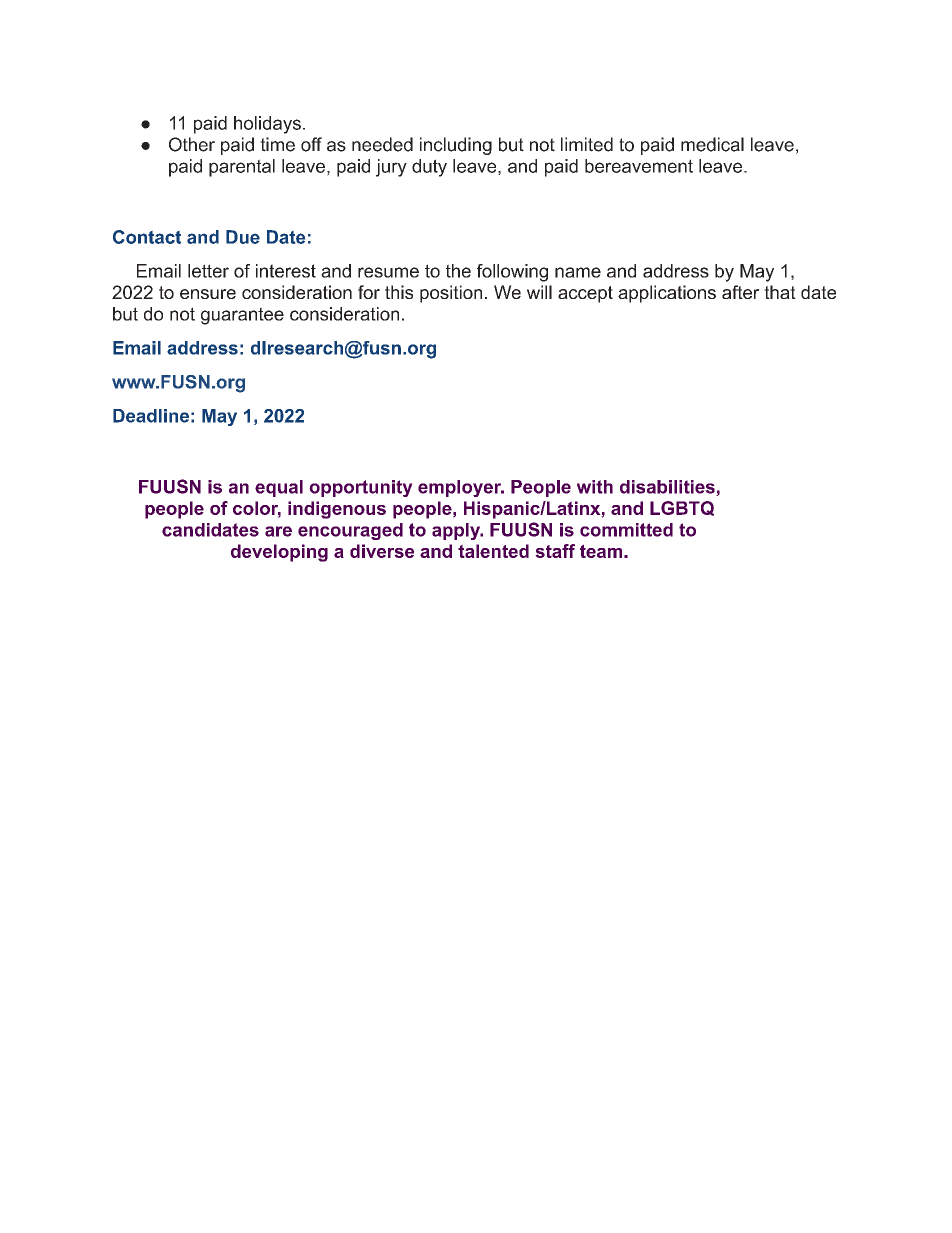 The height and width of the document is (1233, 952). Describe the element at coordinates (279, 488) in the document. I see `equal` at that location.
